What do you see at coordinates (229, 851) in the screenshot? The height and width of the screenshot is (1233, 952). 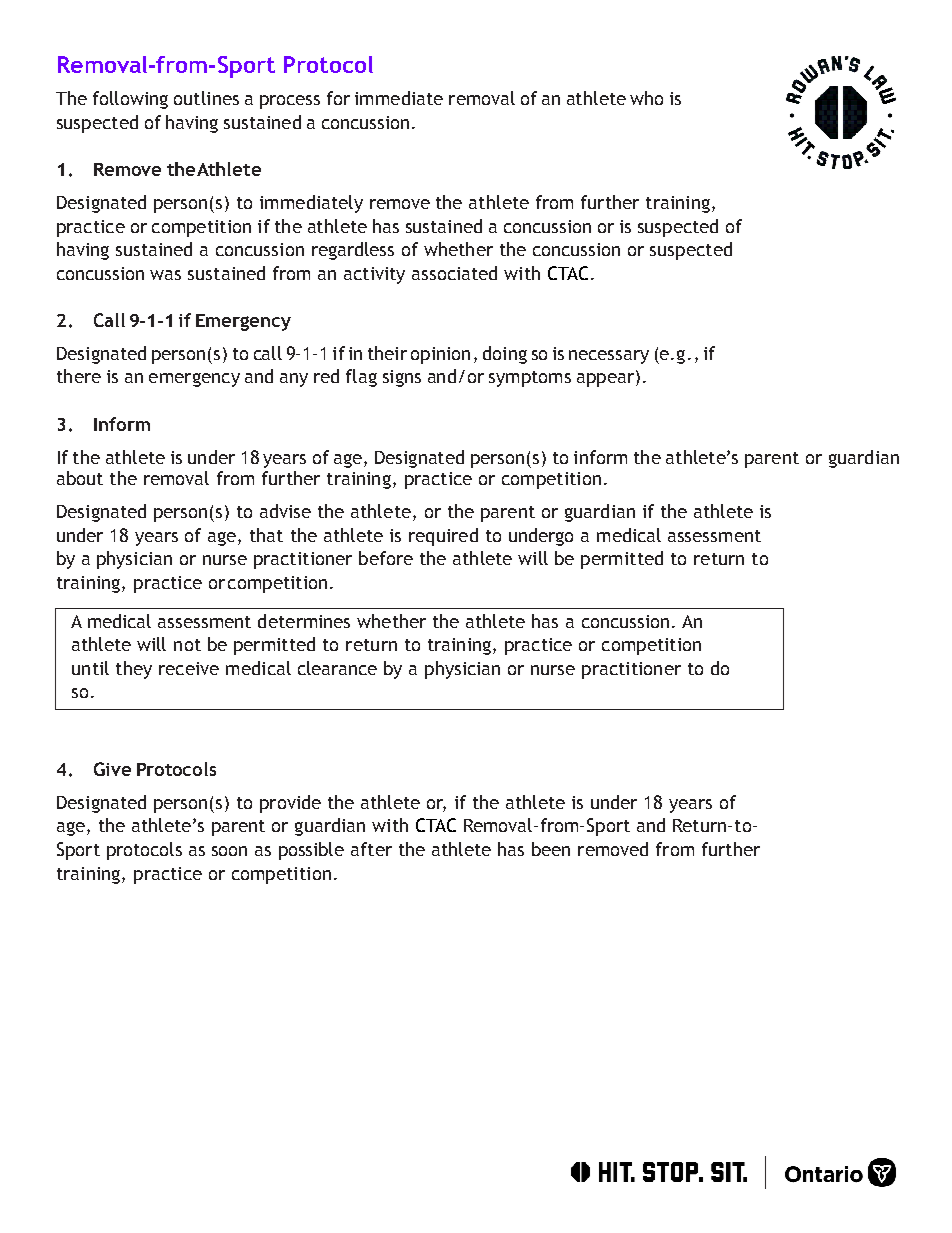 I see `soon` at bounding box center [229, 851].
